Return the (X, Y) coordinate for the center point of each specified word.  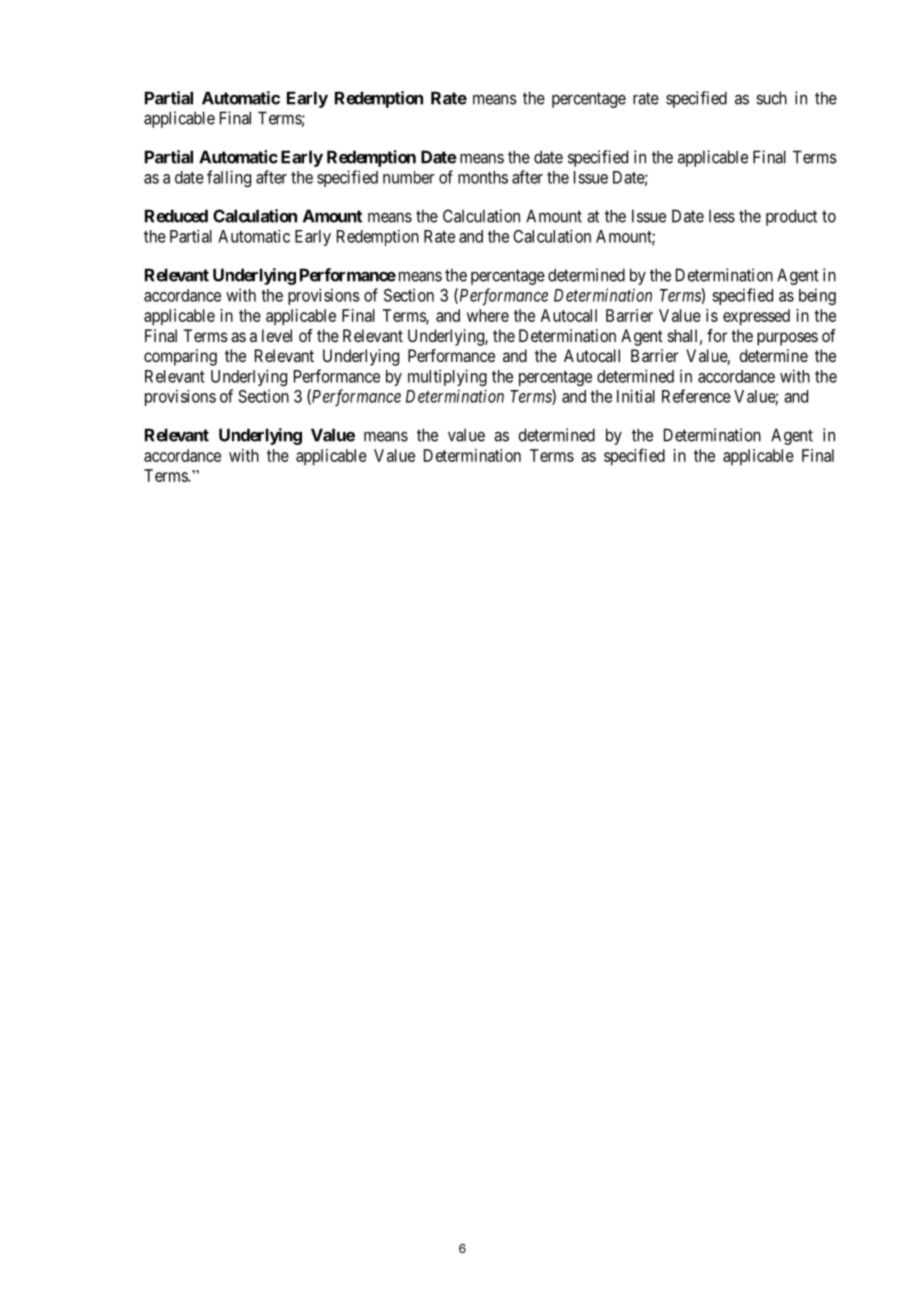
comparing (180, 357)
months (483, 177)
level (277, 335)
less (722, 216)
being (817, 296)
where (488, 315)
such (771, 98)
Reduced (176, 216)
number (408, 177)
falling (229, 178)
